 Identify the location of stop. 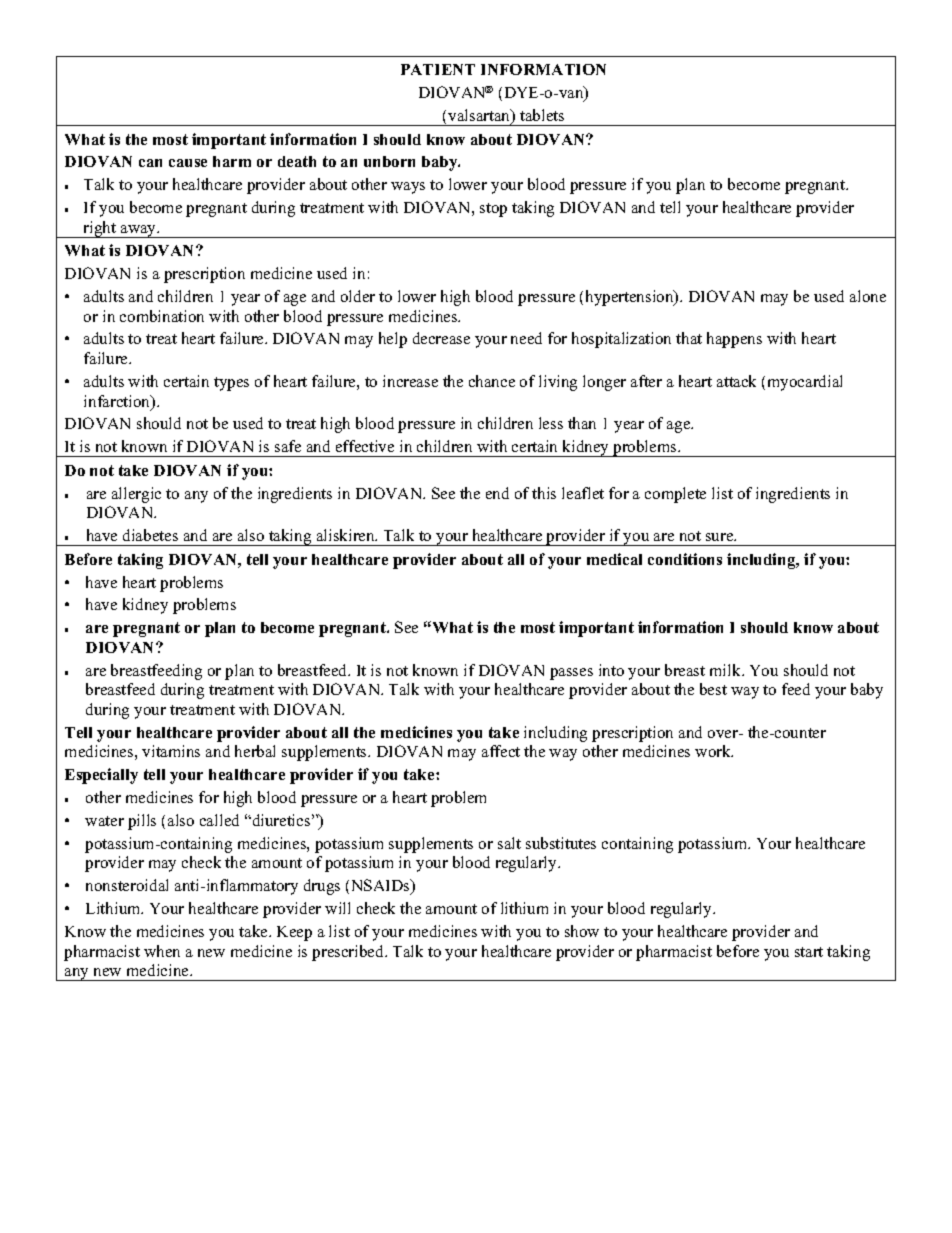
(493, 210).
